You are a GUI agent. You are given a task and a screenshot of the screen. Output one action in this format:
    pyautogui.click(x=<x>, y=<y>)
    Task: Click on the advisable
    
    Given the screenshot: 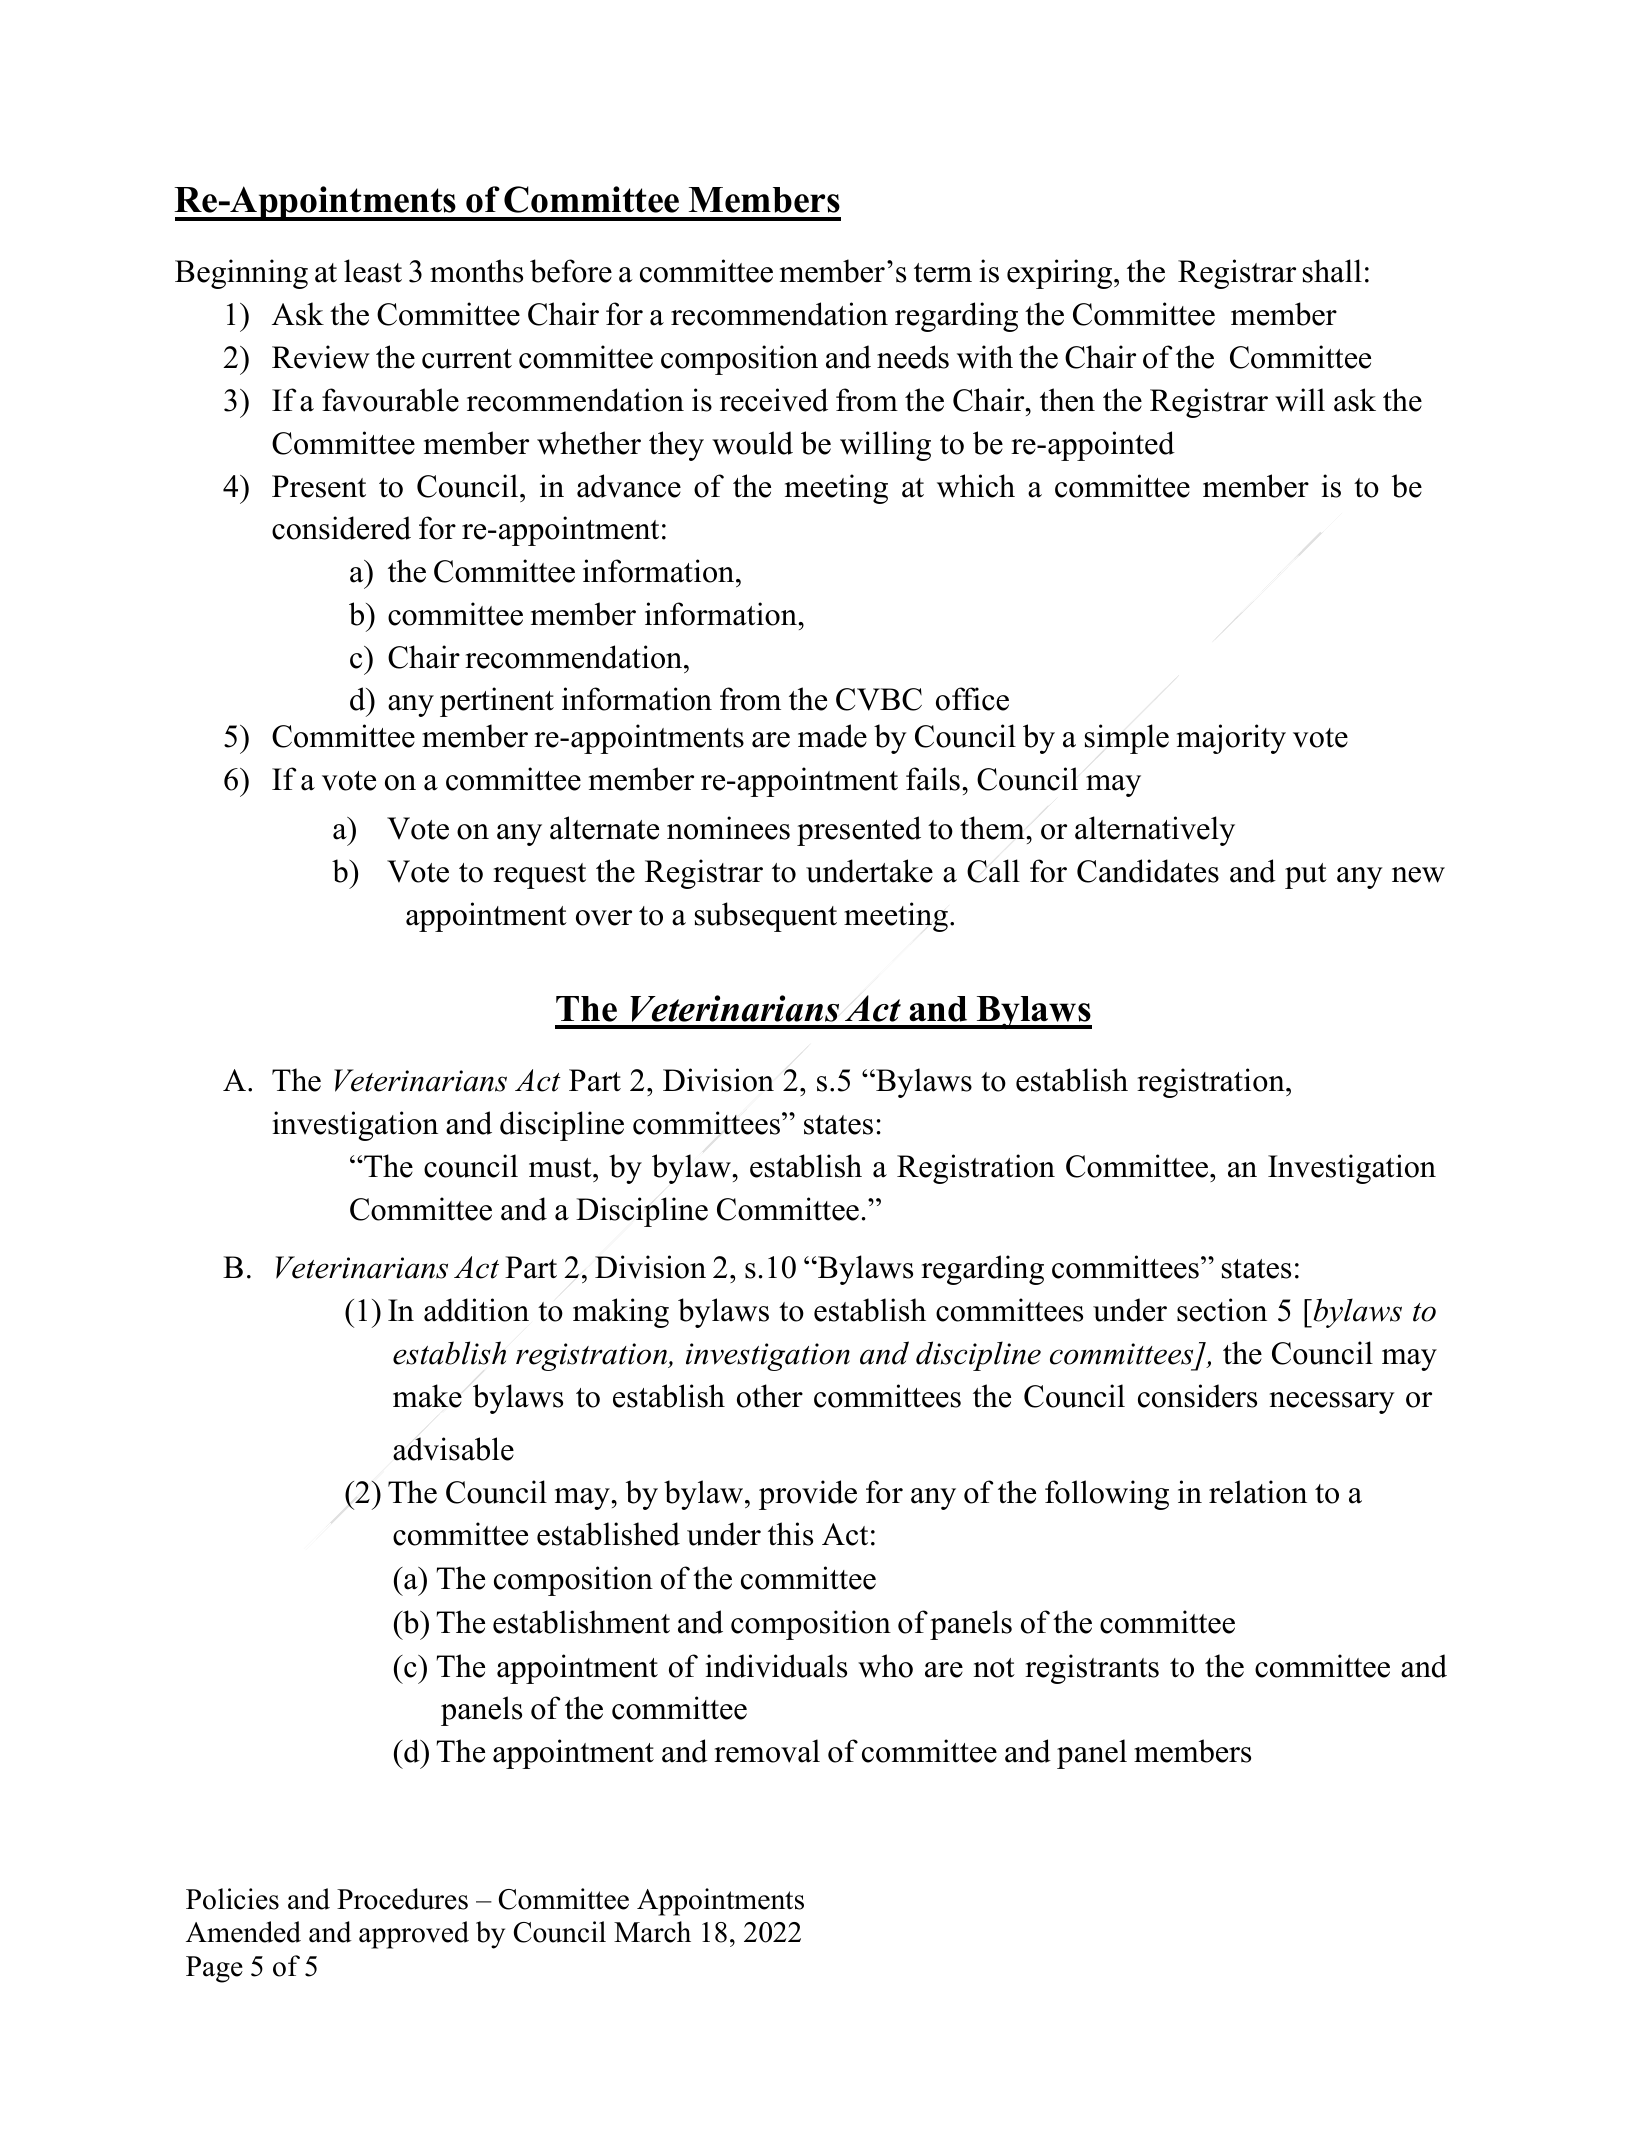 What is the action you would take?
    pyautogui.click(x=453, y=1449)
